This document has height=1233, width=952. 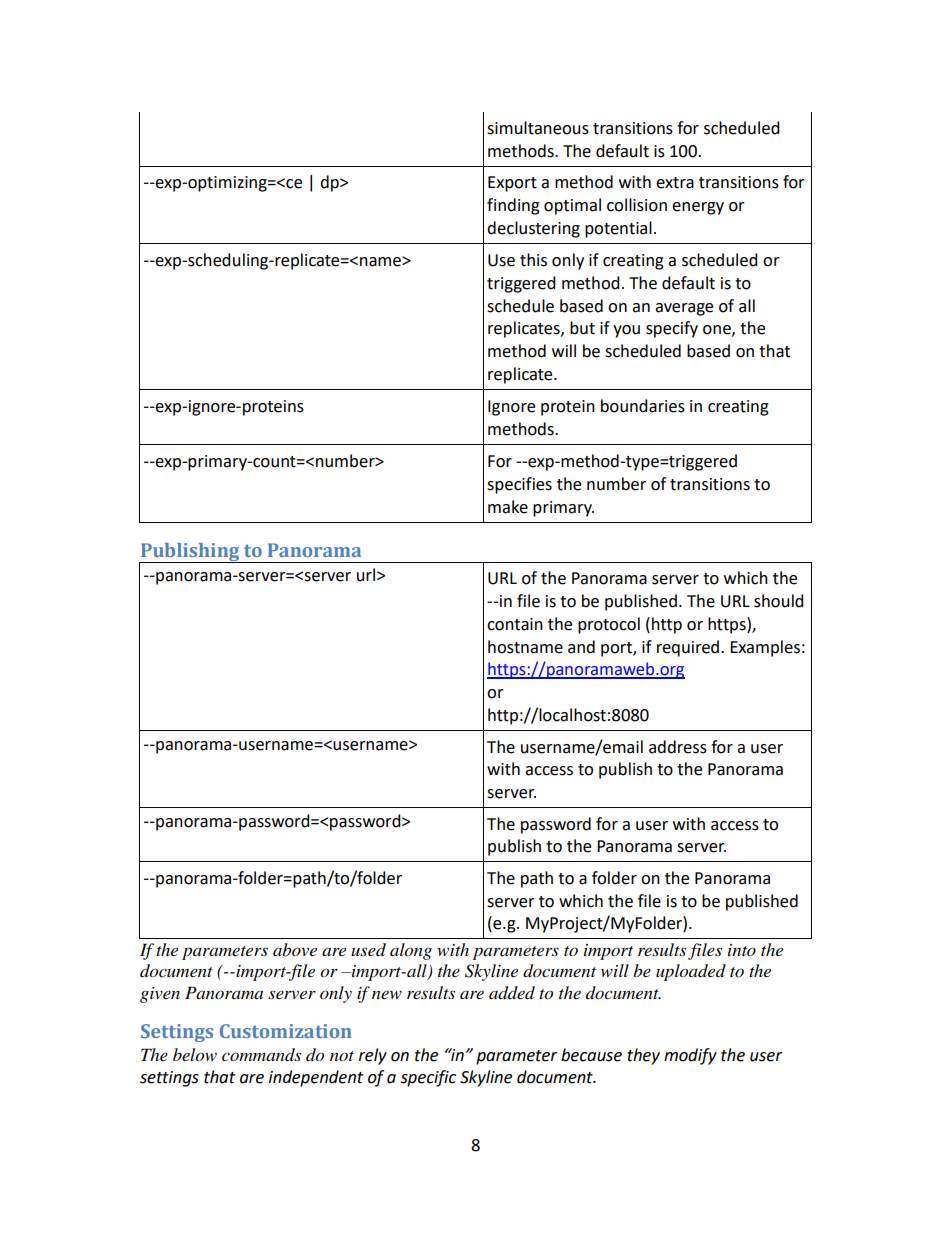 I want to click on address, so click(x=678, y=747).
